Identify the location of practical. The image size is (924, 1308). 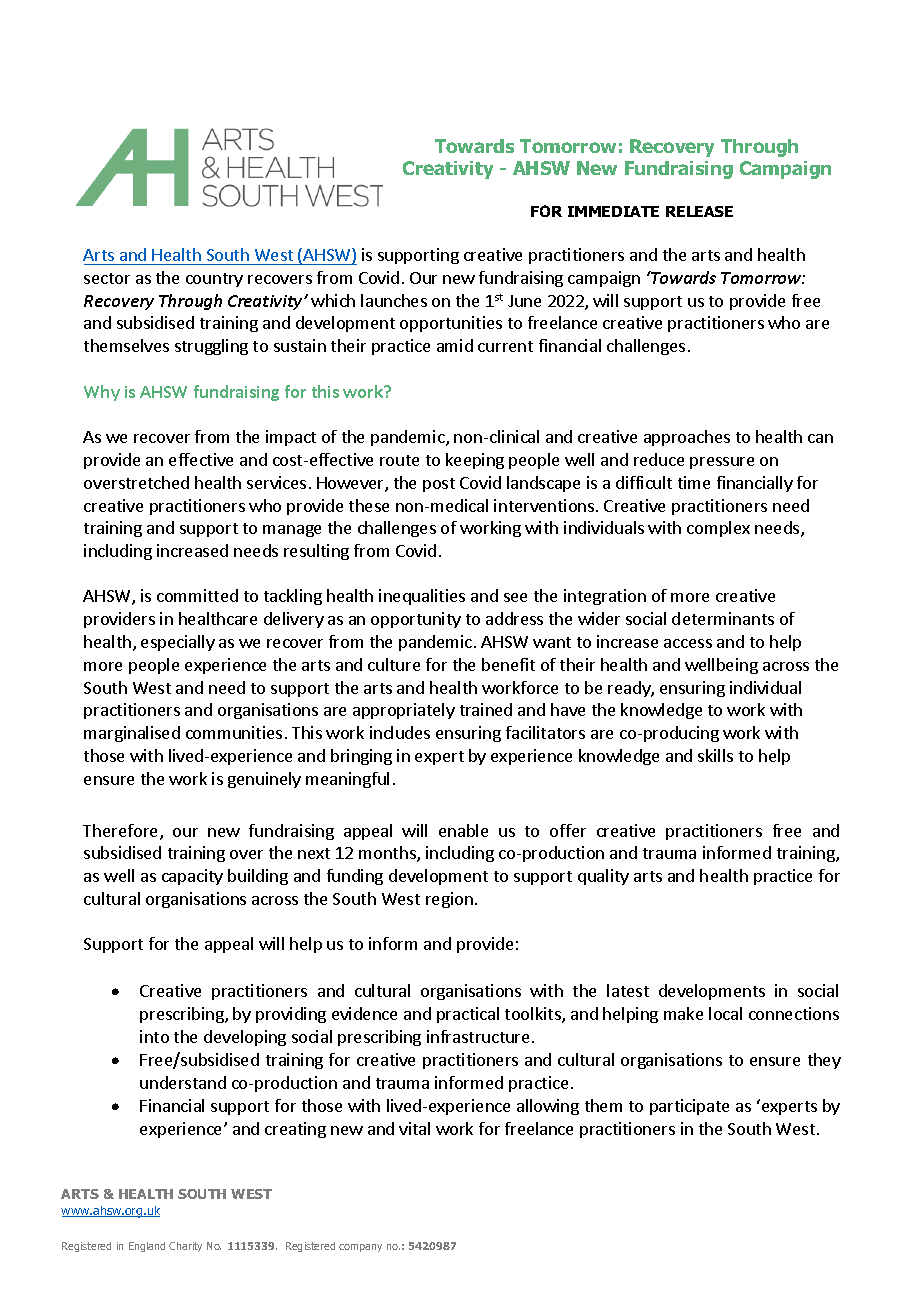
(468, 1015).
